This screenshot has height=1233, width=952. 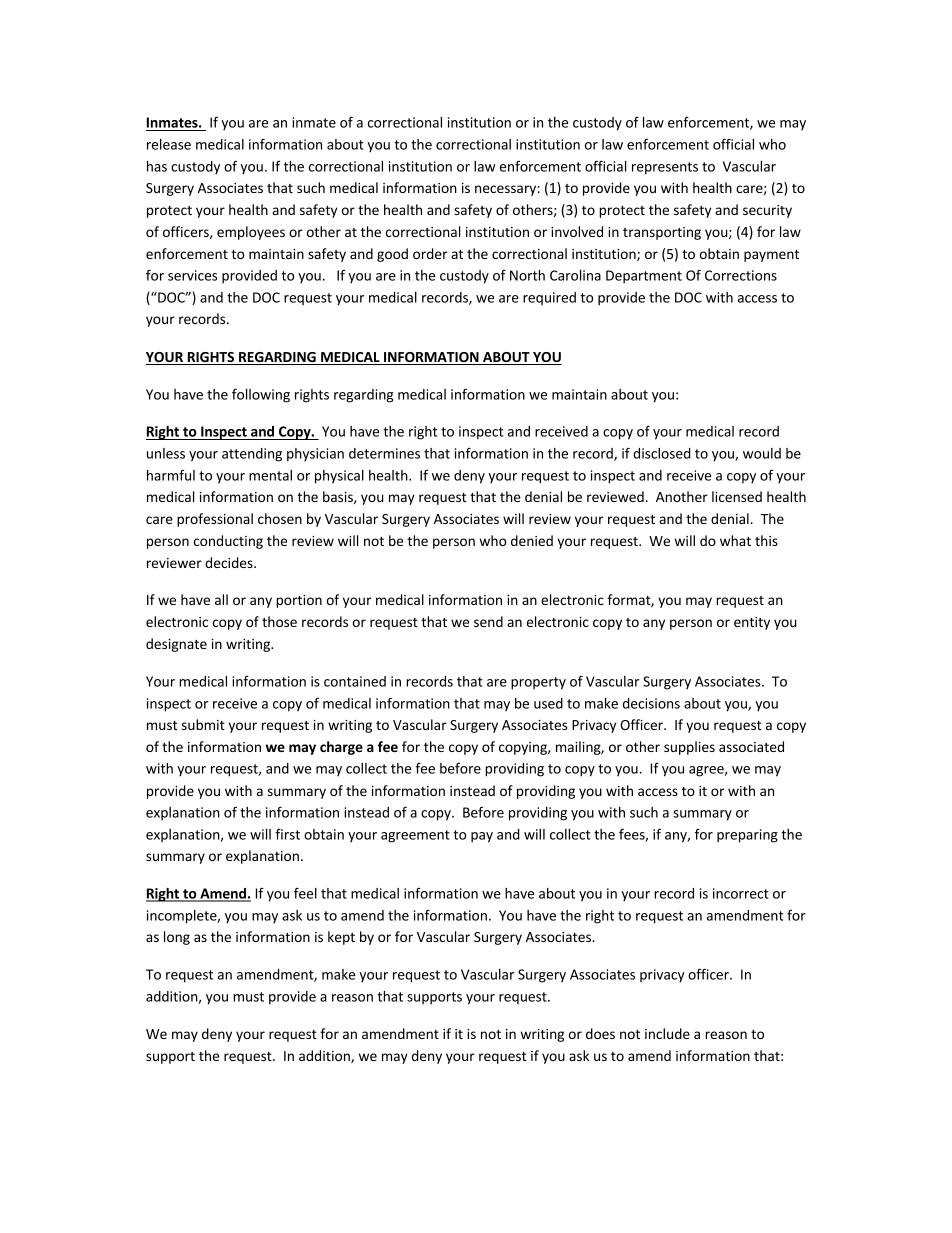 I want to click on represents, so click(x=665, y=168).
